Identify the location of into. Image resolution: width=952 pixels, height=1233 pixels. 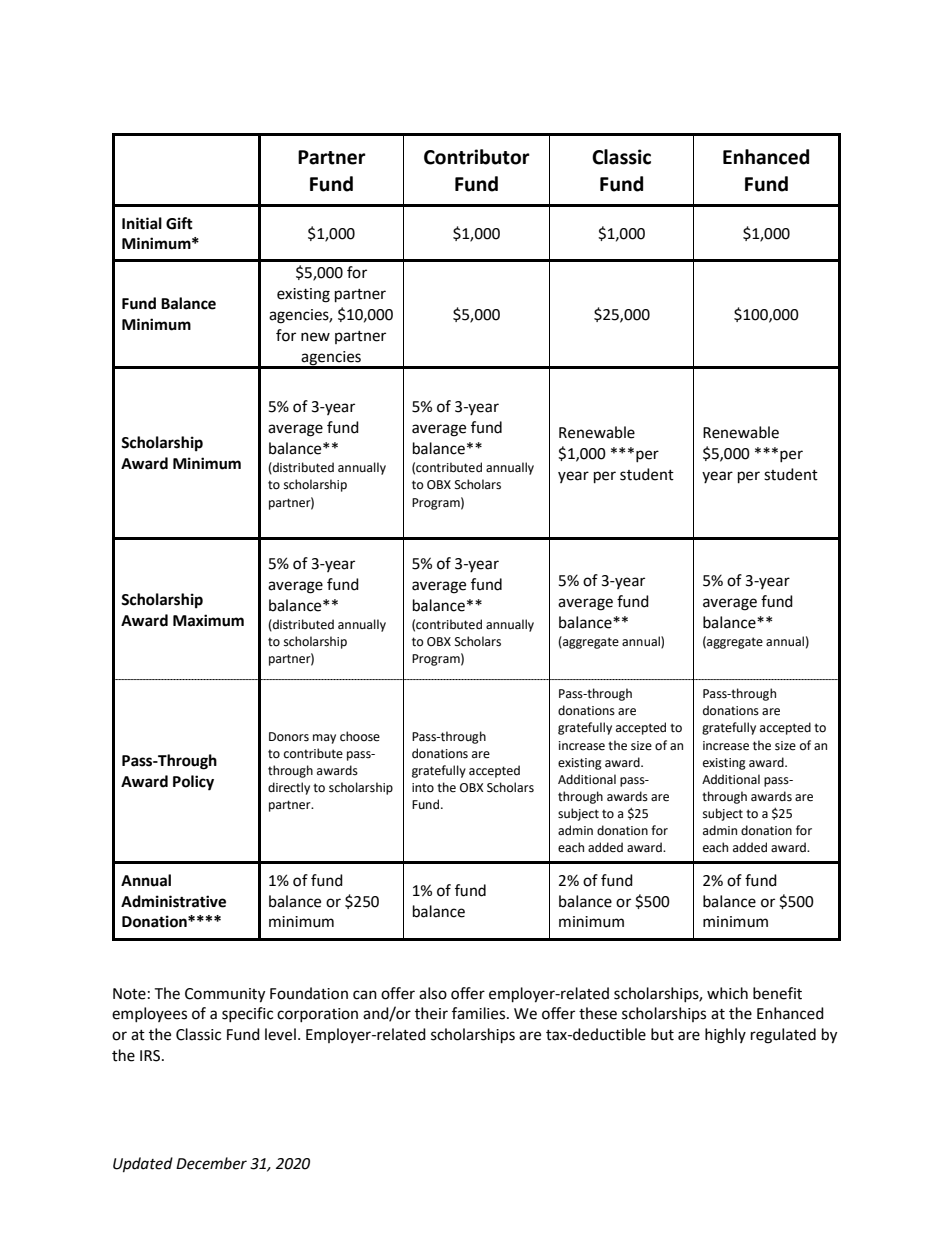
(423, 788).
